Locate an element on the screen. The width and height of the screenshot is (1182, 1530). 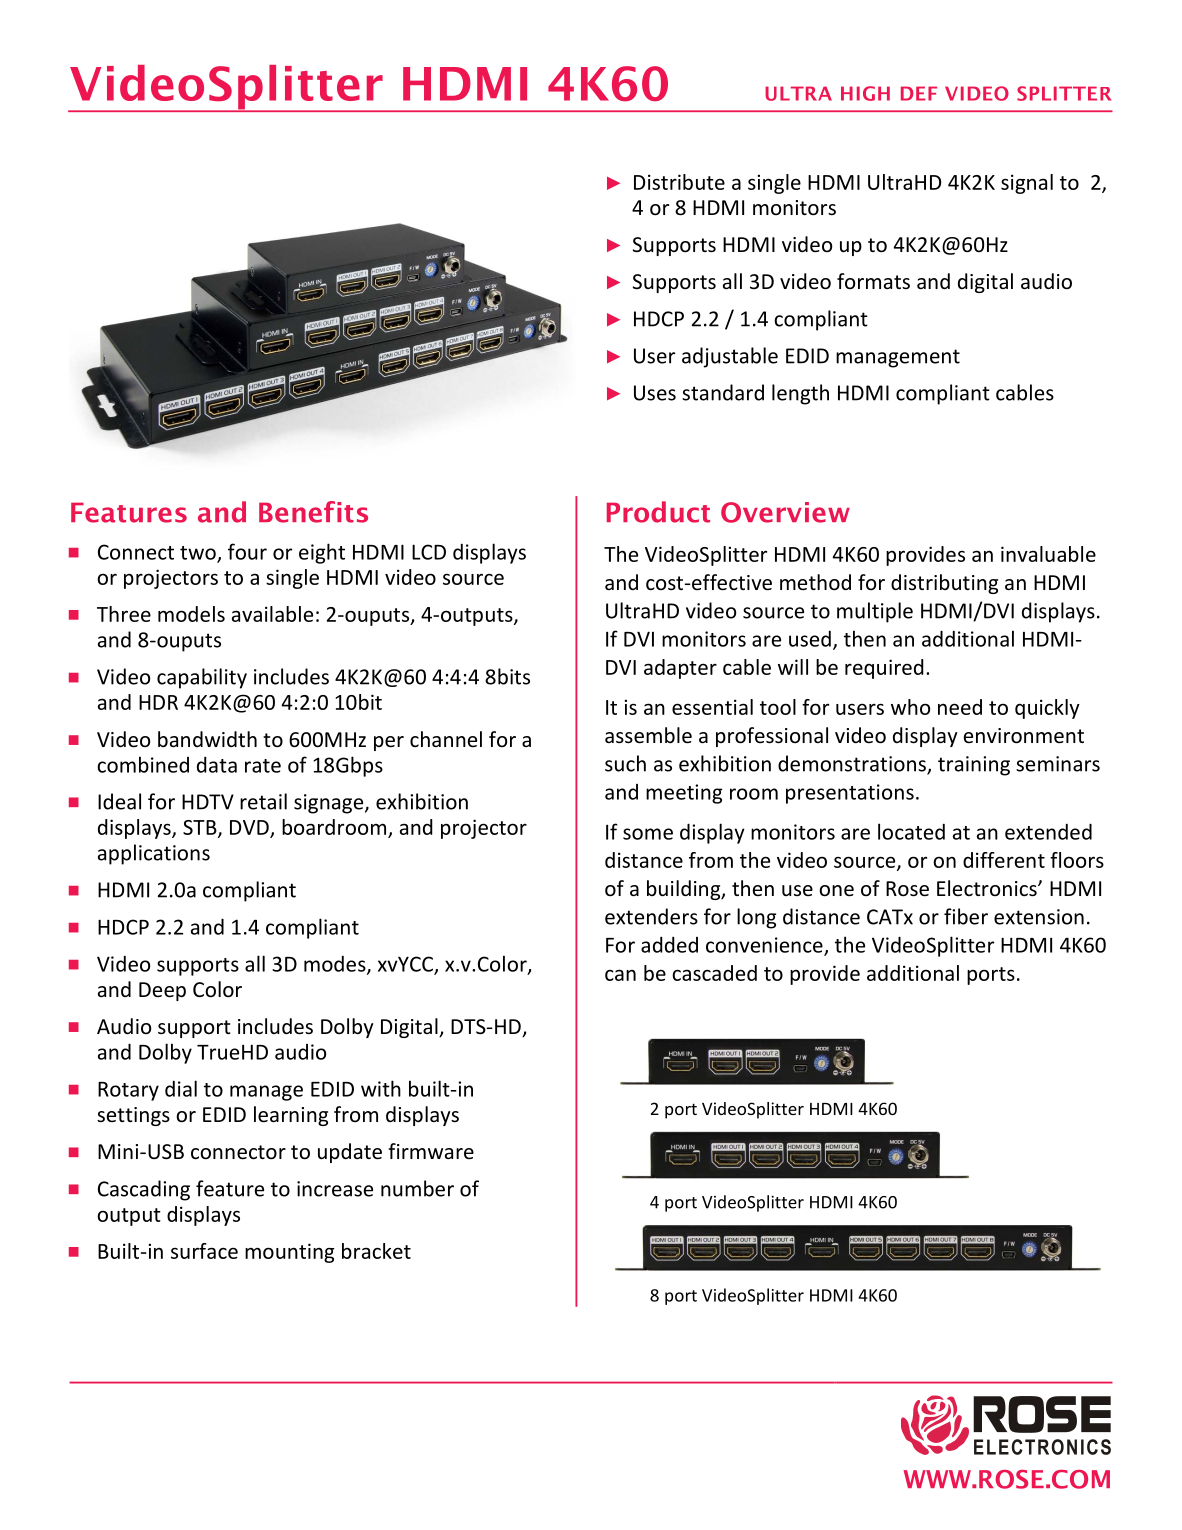
cascaded is located at coordinates (714, 973).
